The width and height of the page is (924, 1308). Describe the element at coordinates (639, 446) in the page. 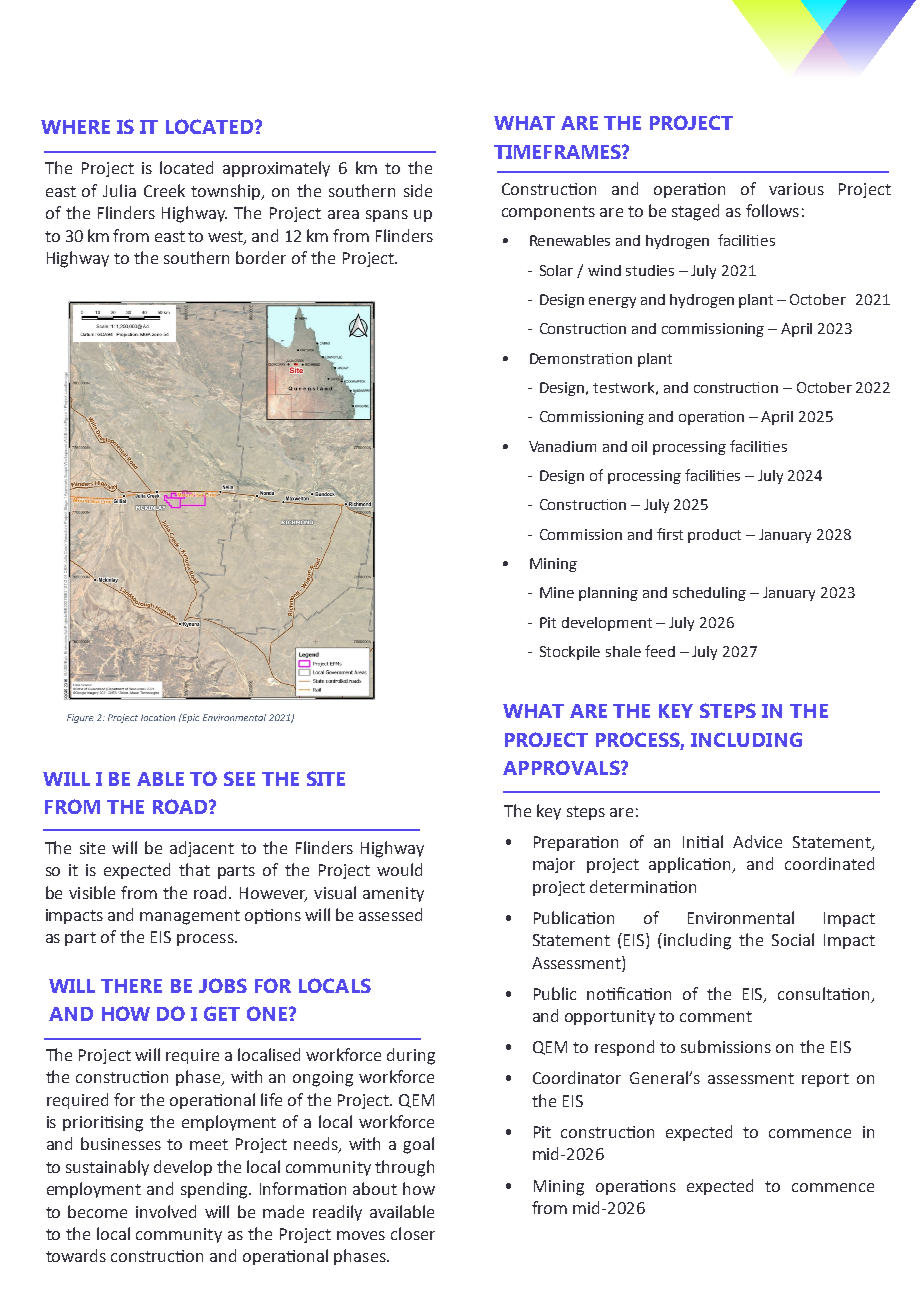

I see `oil` at that location.
